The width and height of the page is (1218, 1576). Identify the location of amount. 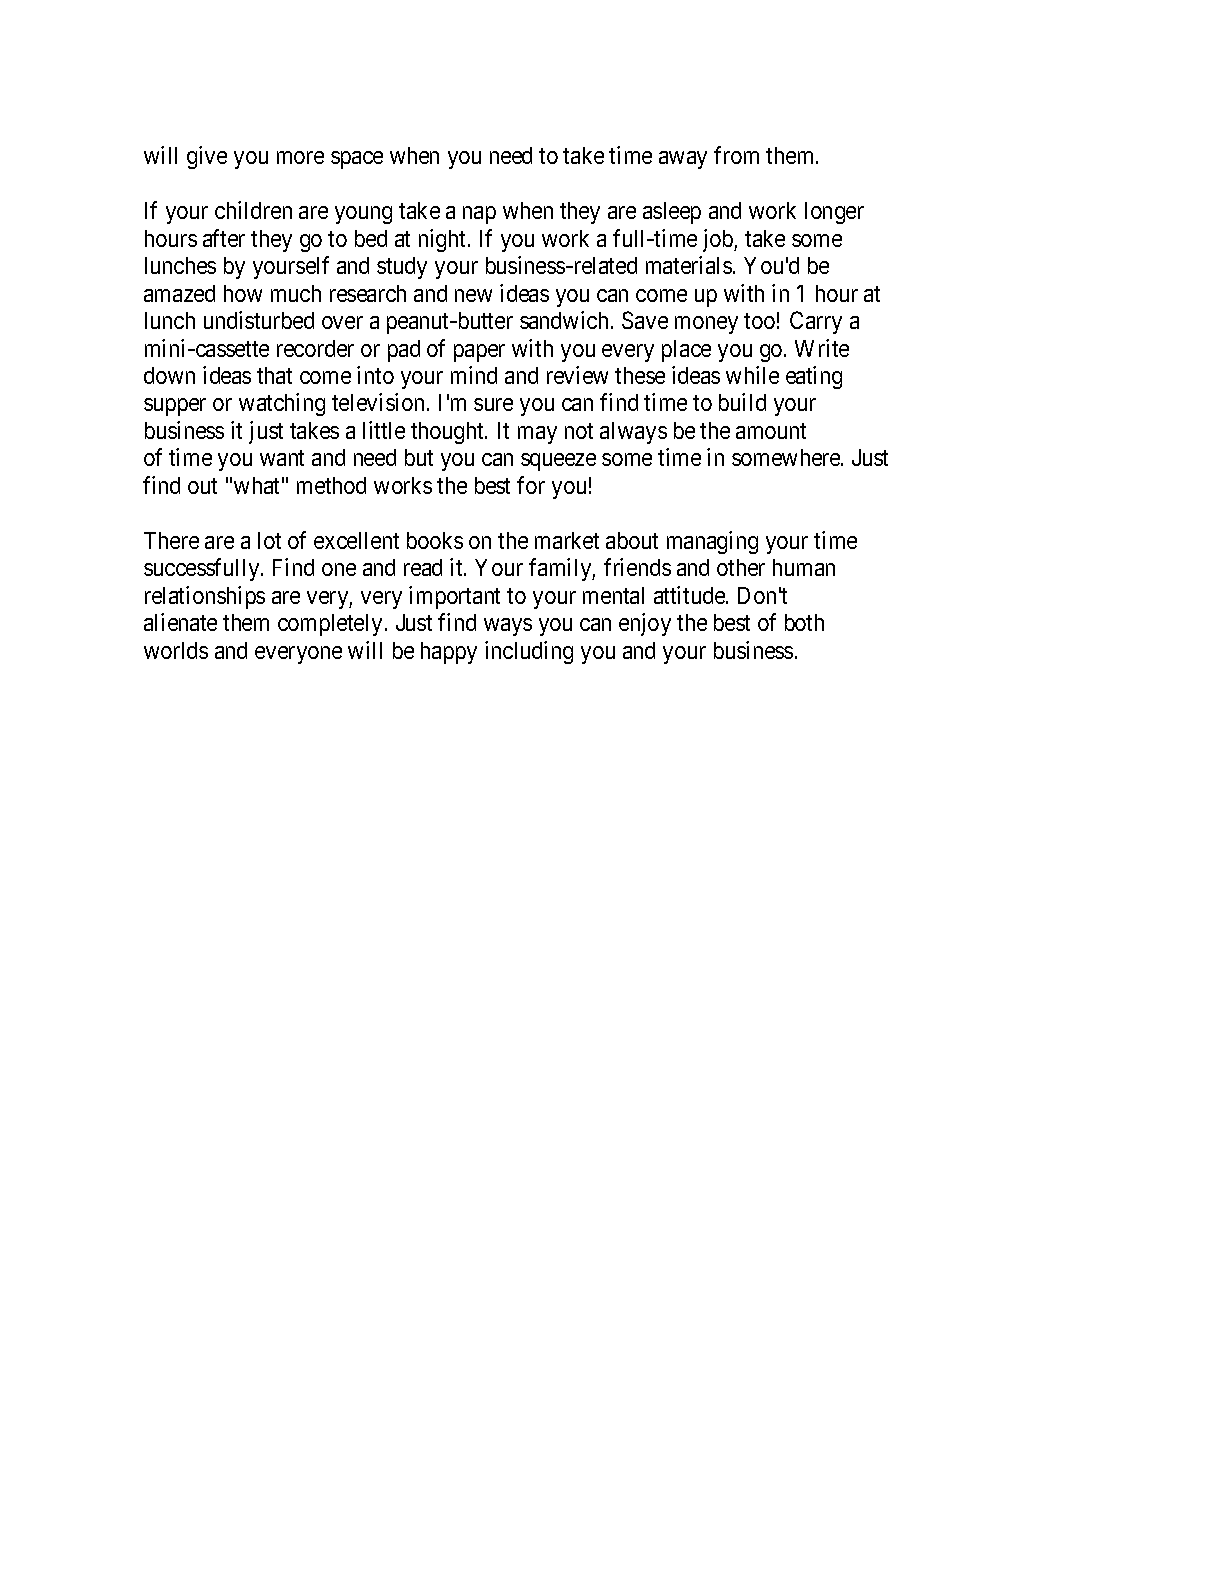
(771, 431).
